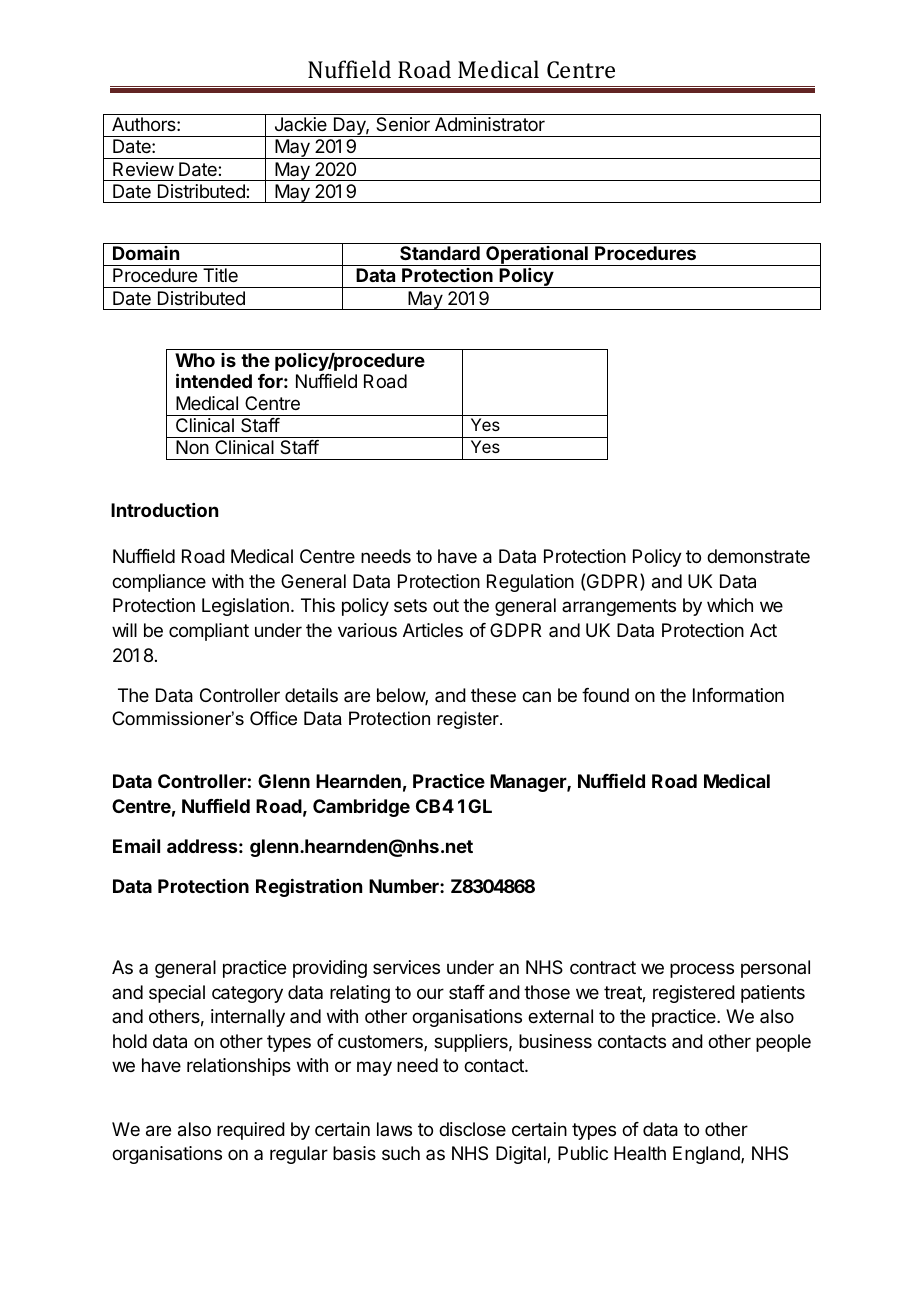 This document has width=924, height=1308. What do you see at coordinates (214, 380) in the document?
I see `intended` at bounding box center [214, 380].
